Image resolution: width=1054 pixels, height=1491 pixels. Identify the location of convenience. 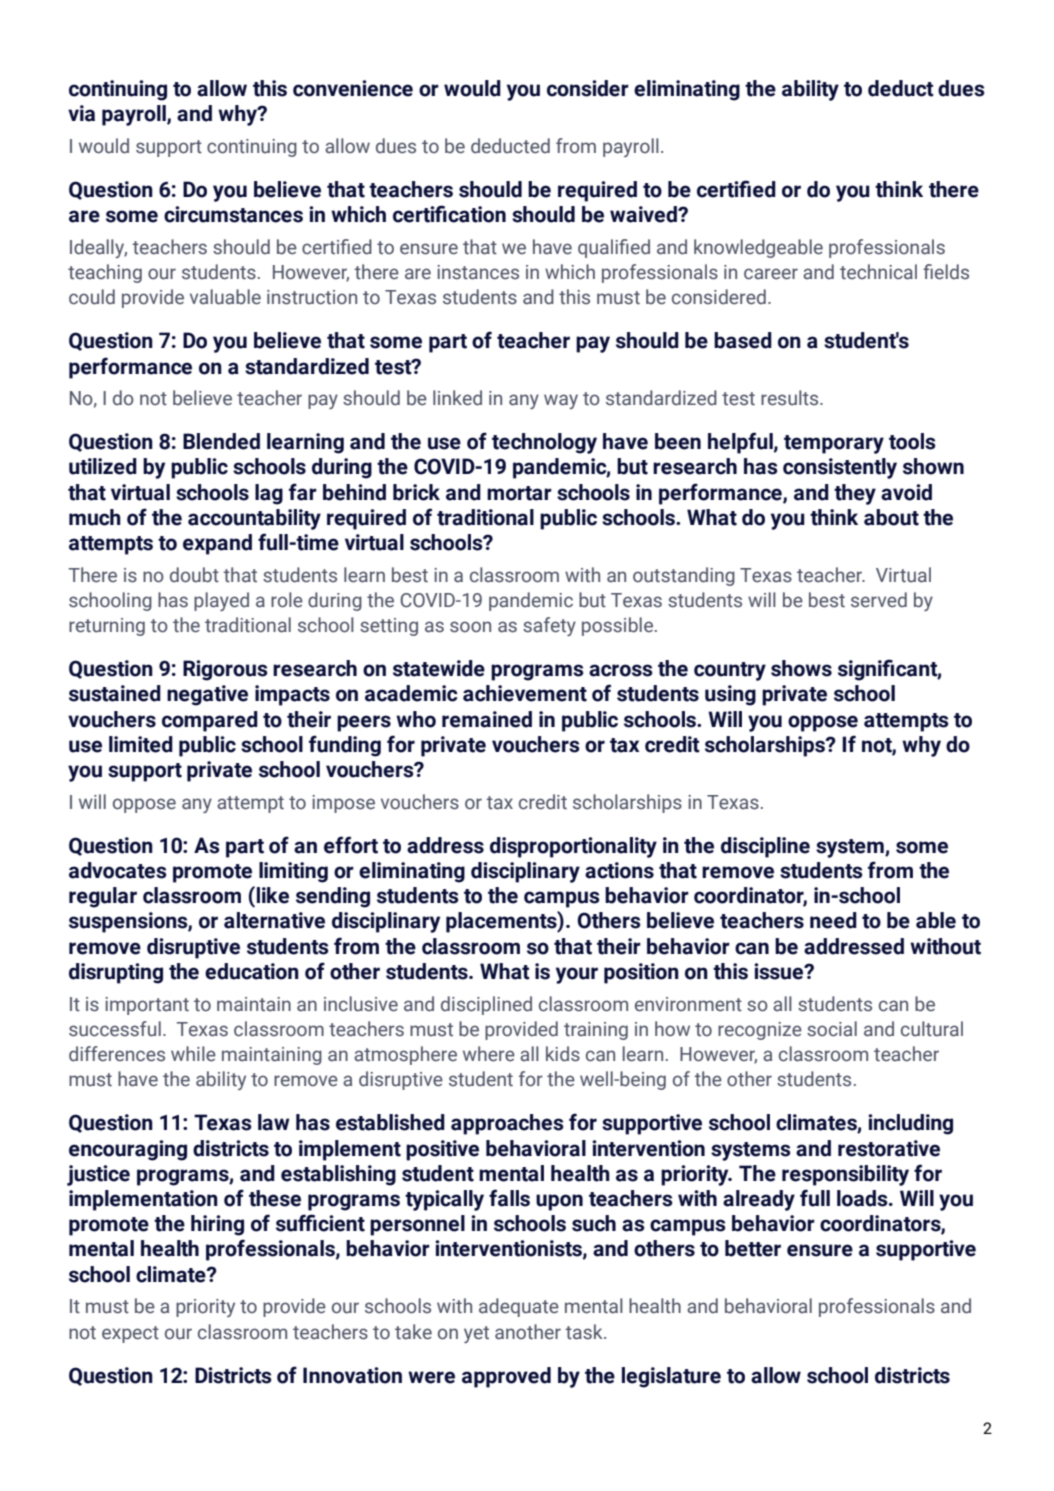
(353, 88).
